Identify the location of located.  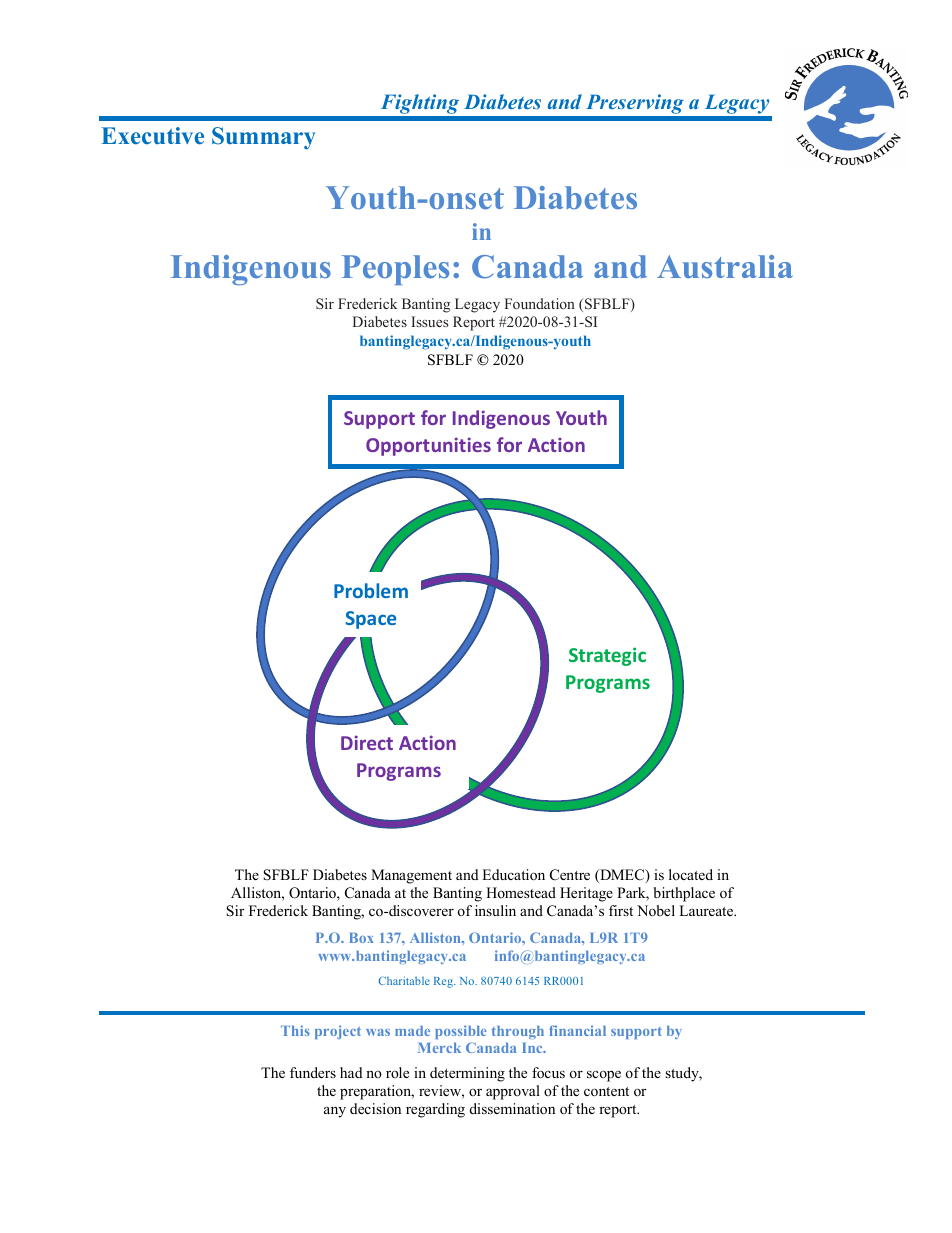
(691, 874).
